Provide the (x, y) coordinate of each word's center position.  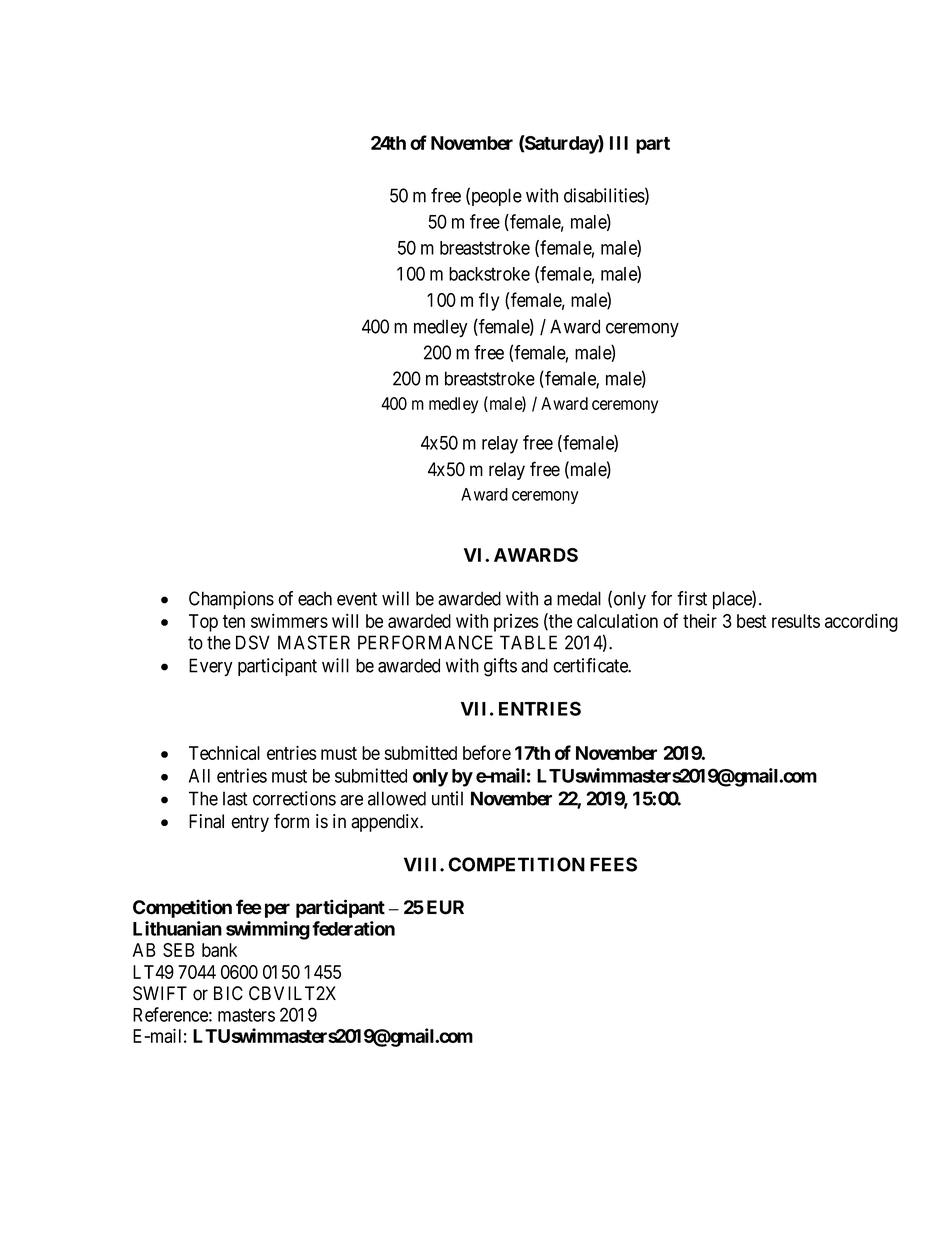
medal (579, 598)
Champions (231, 600)
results (796, 621)
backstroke (489, 274)
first (692, 598)
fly (489, 301)
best (752, 621)
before (487, 752)
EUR (445, 907)
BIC (228, 993)
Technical (224, 752)
